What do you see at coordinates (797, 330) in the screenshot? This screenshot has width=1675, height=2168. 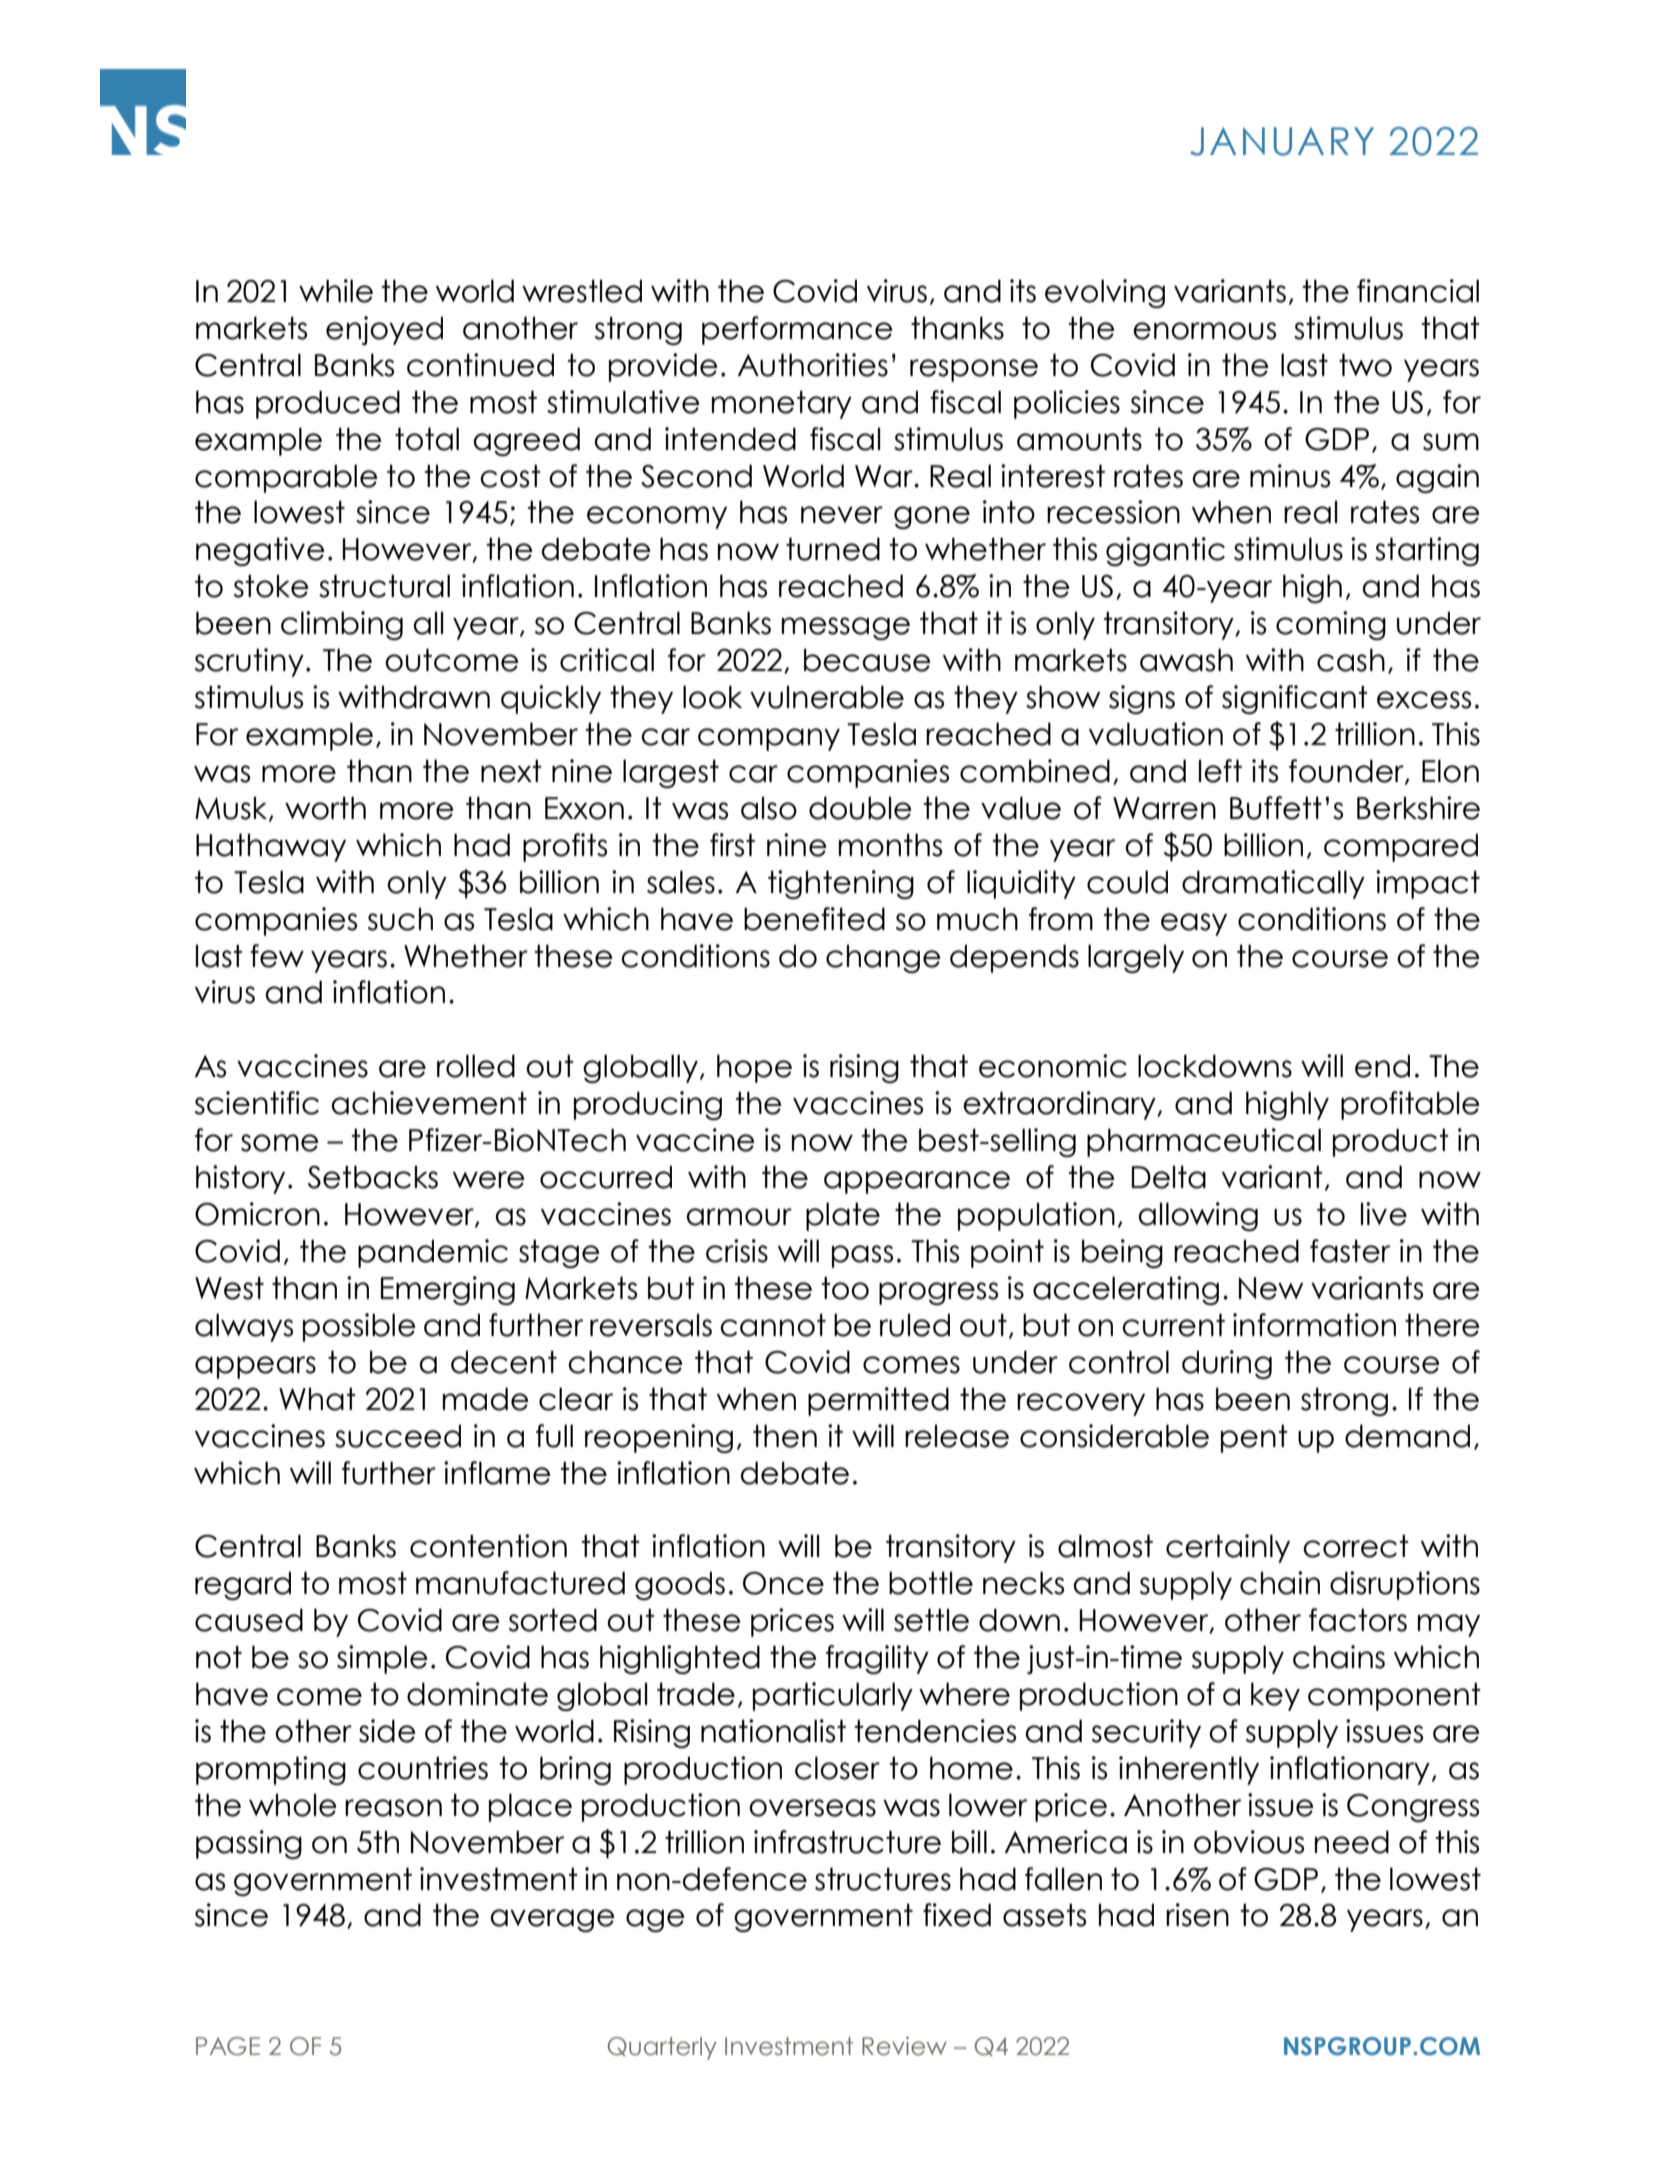 I see `performance` at bounding box center [797, 330].
